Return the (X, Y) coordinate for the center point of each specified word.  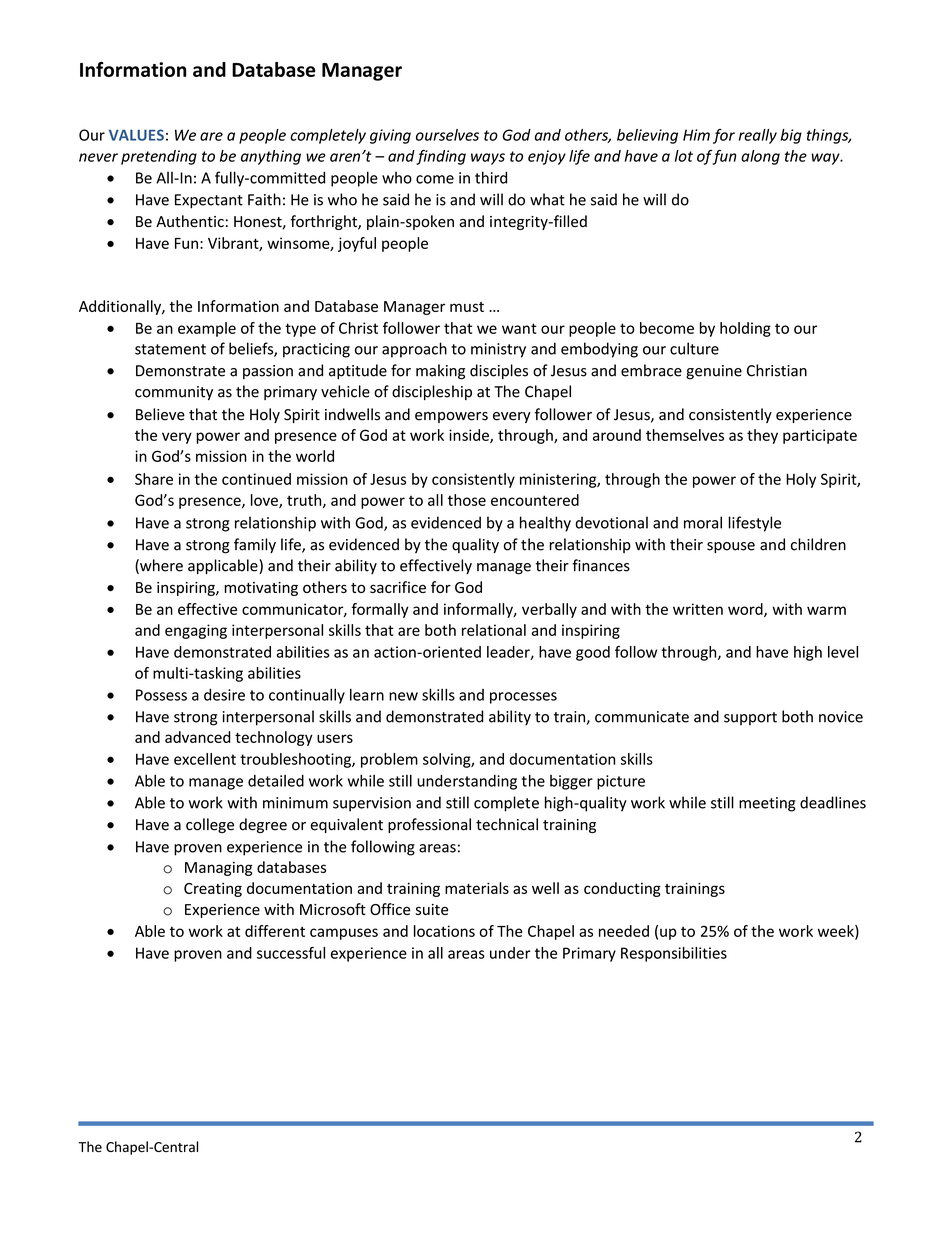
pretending (159, 157)
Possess (161, 695)
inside (470, 436)
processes (523, 698)
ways (488, 159)
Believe (160, 414)
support (750, 718)
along (760, 157)
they (762, 436)
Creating (213, 890)
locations (444, 931)
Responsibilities (674, 954)
